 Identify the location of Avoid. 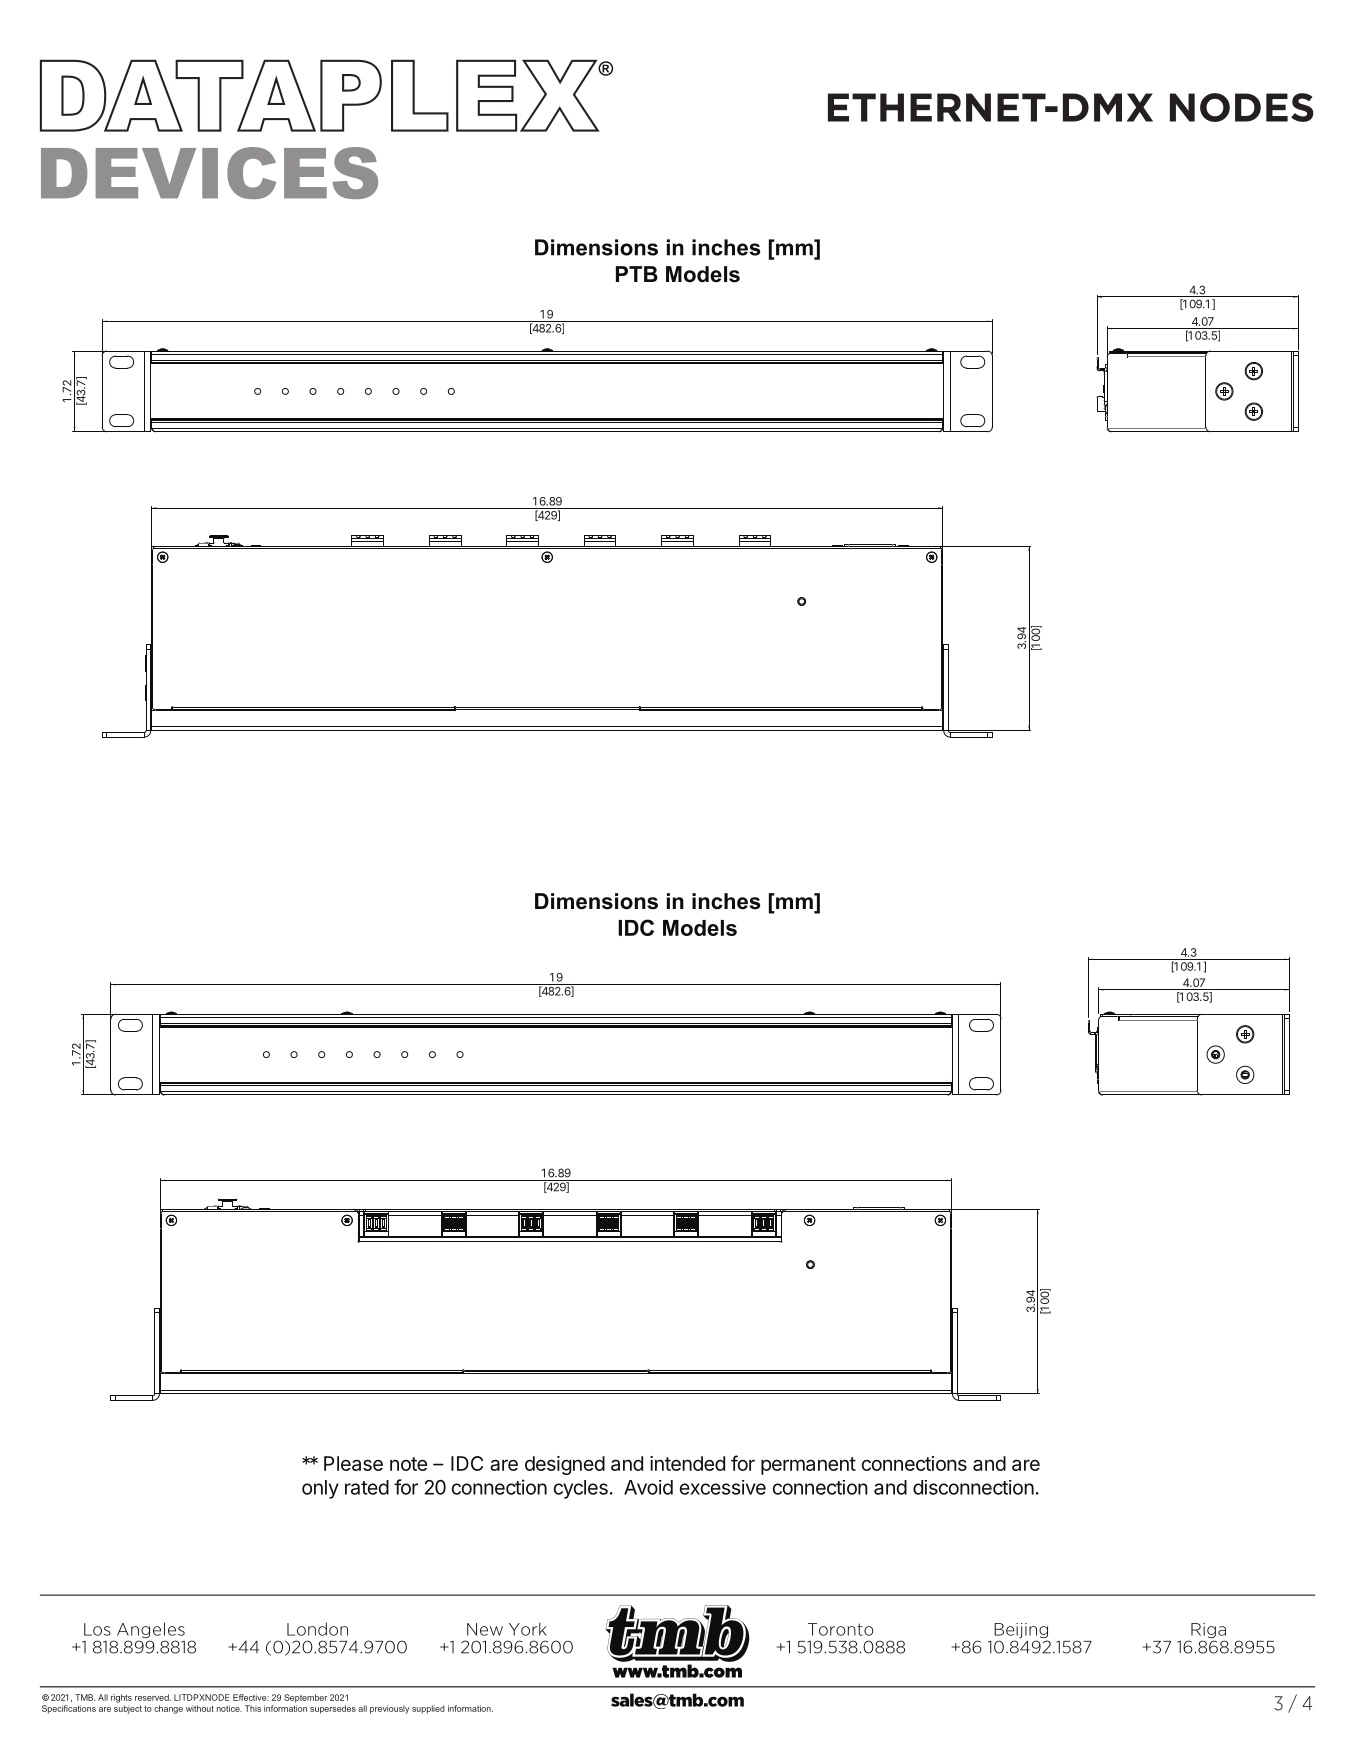
(648, 1487).
